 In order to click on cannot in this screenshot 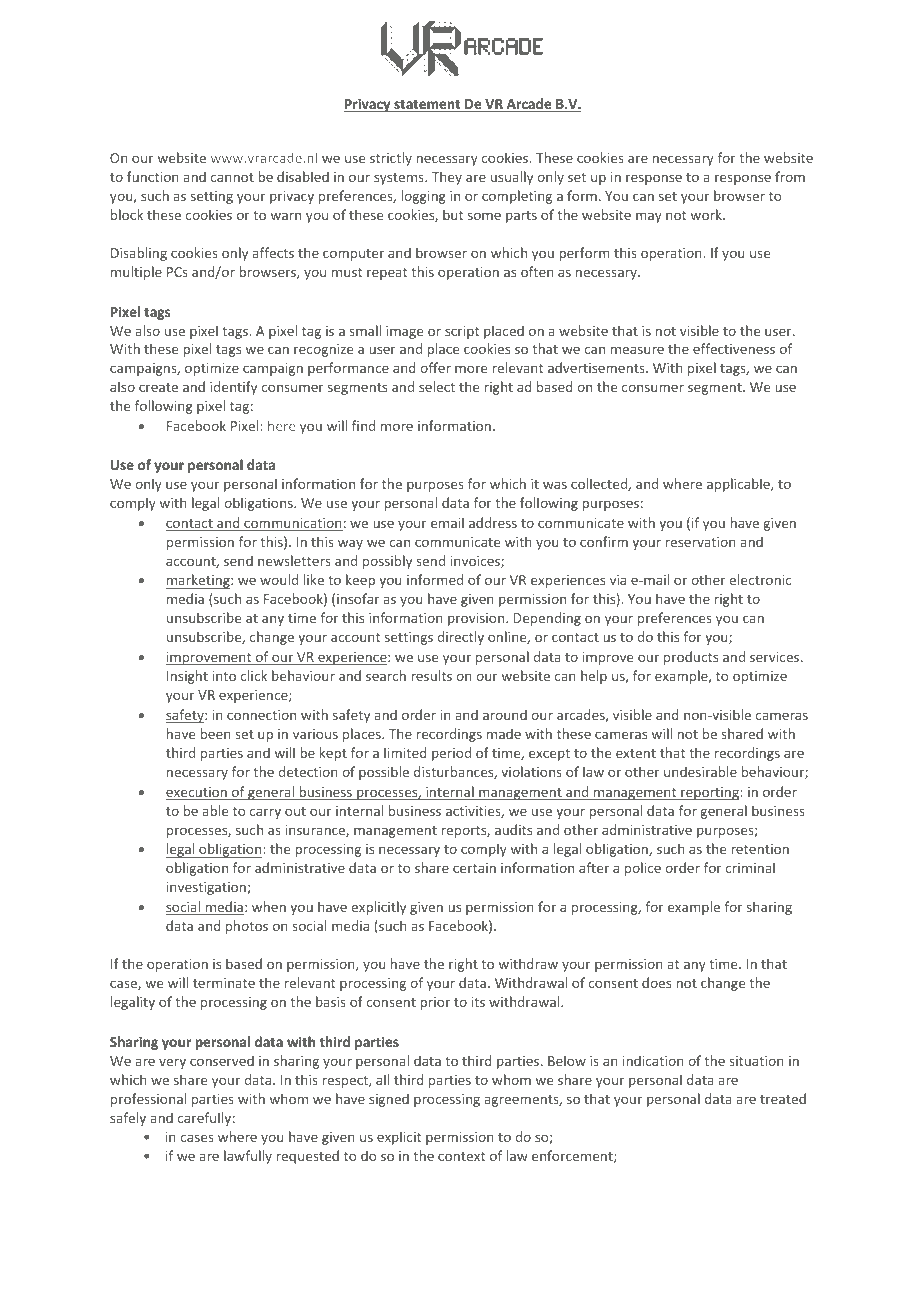, I will do `click(232, 177)`.
